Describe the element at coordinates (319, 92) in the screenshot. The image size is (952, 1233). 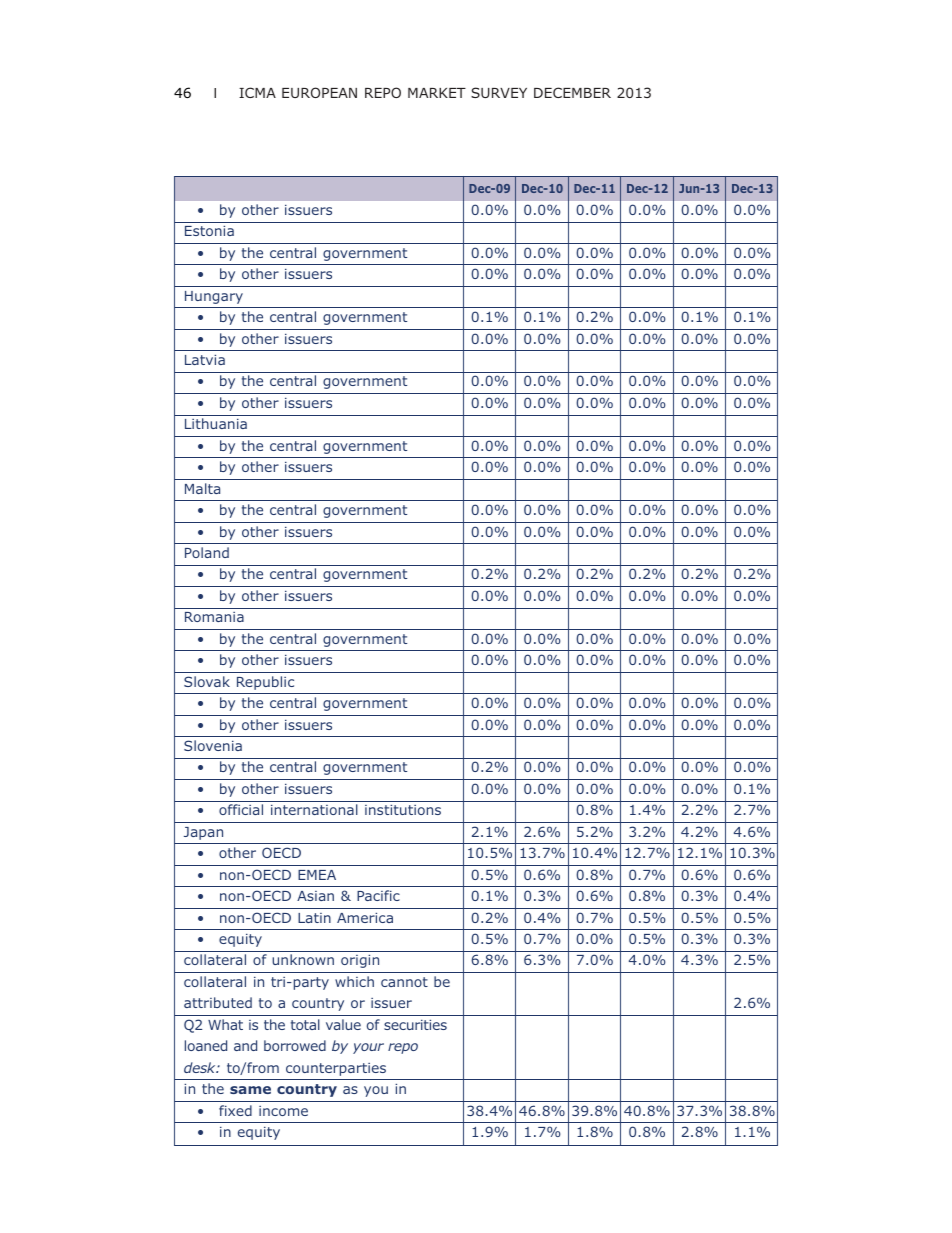
I see `EUROPEAN` at that location.
